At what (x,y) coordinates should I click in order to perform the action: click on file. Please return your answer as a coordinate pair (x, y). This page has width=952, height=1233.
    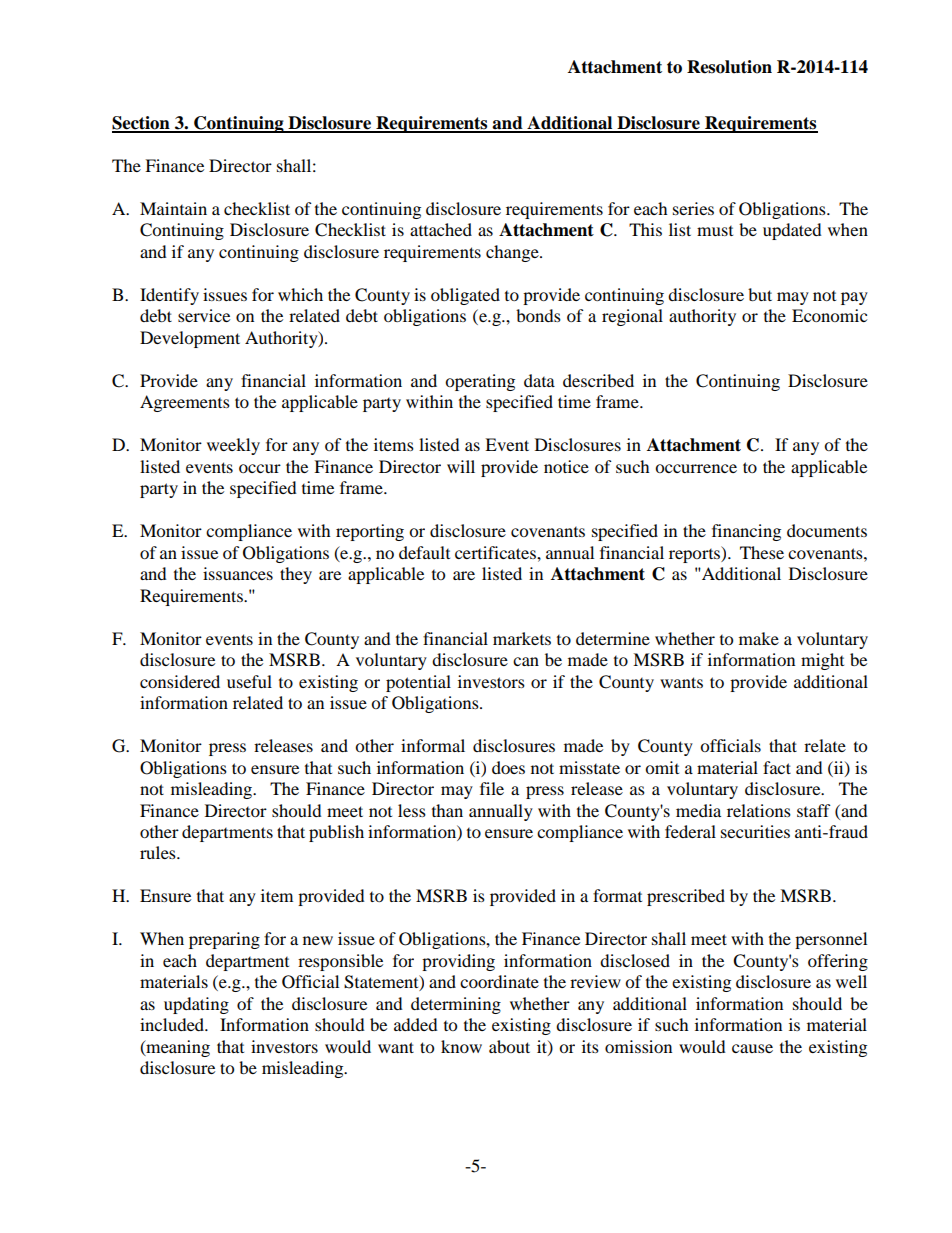
    Looking at the image, I should click on (492, 788).
